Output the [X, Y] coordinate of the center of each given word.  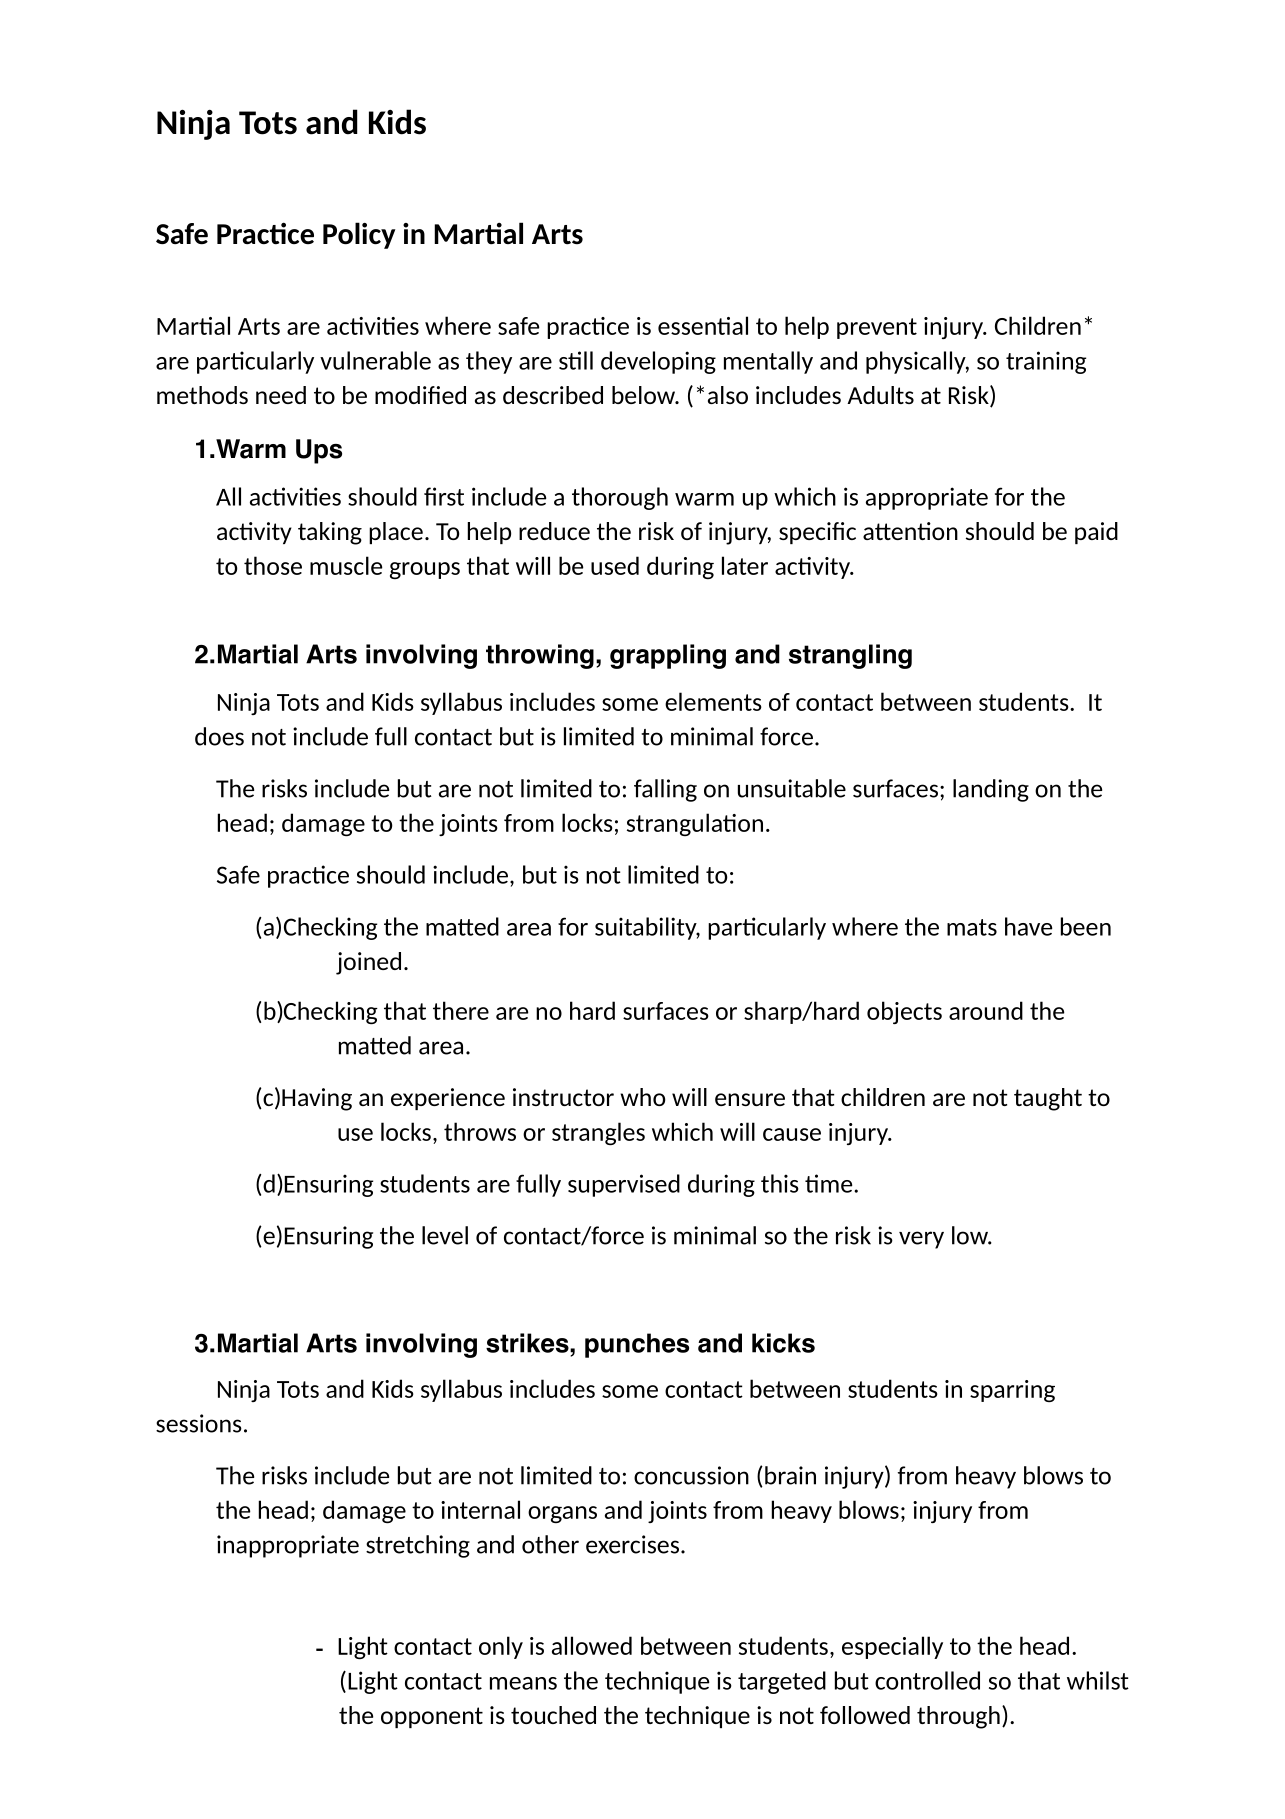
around [986, 1010]
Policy [359, 235]
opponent [432, 1717]
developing [658, 362]
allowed [592, 1645]
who [643, 1097]
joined [368, 963]
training [1046, 362]
